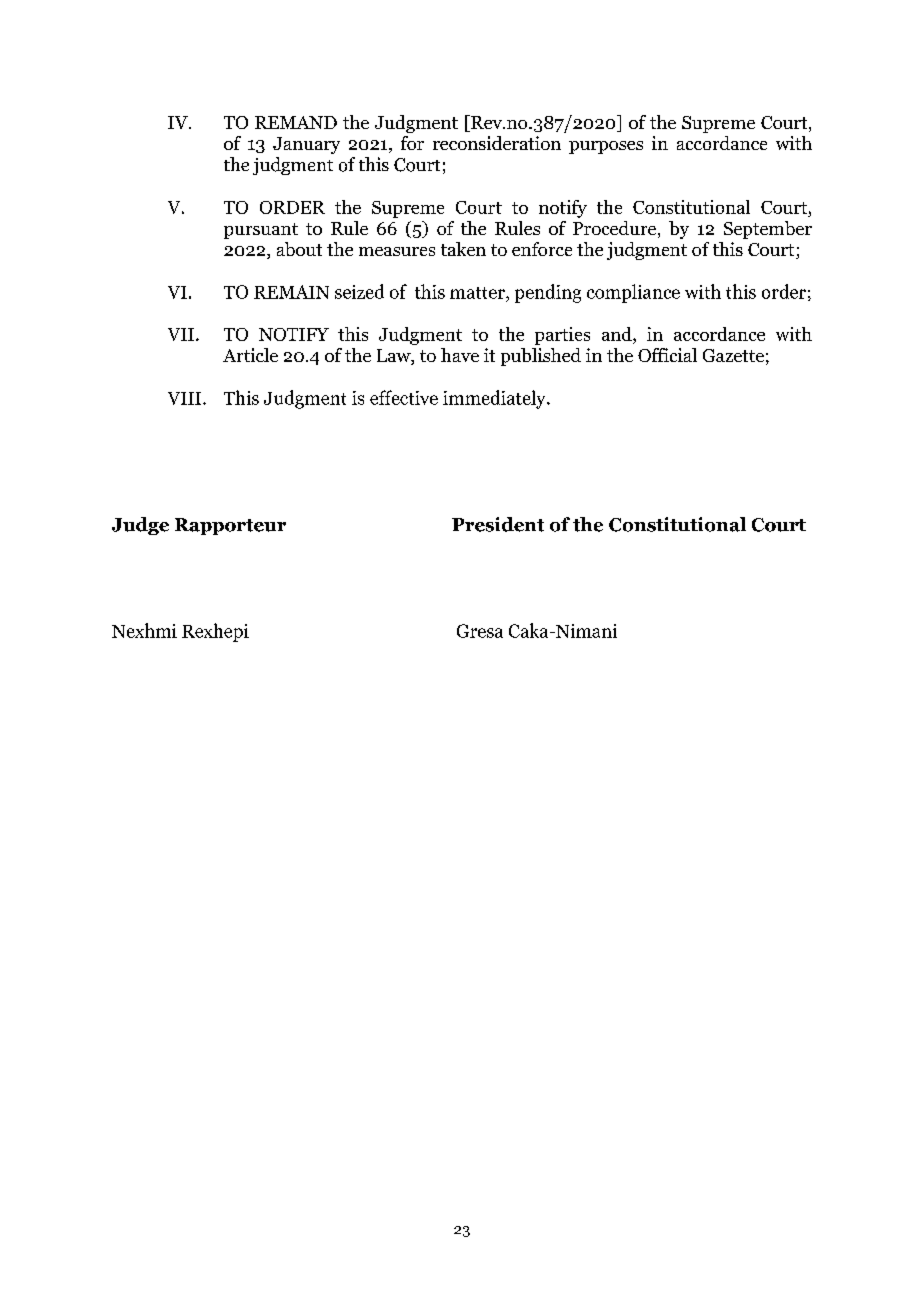  I want to click on President, so click(498, 524).
